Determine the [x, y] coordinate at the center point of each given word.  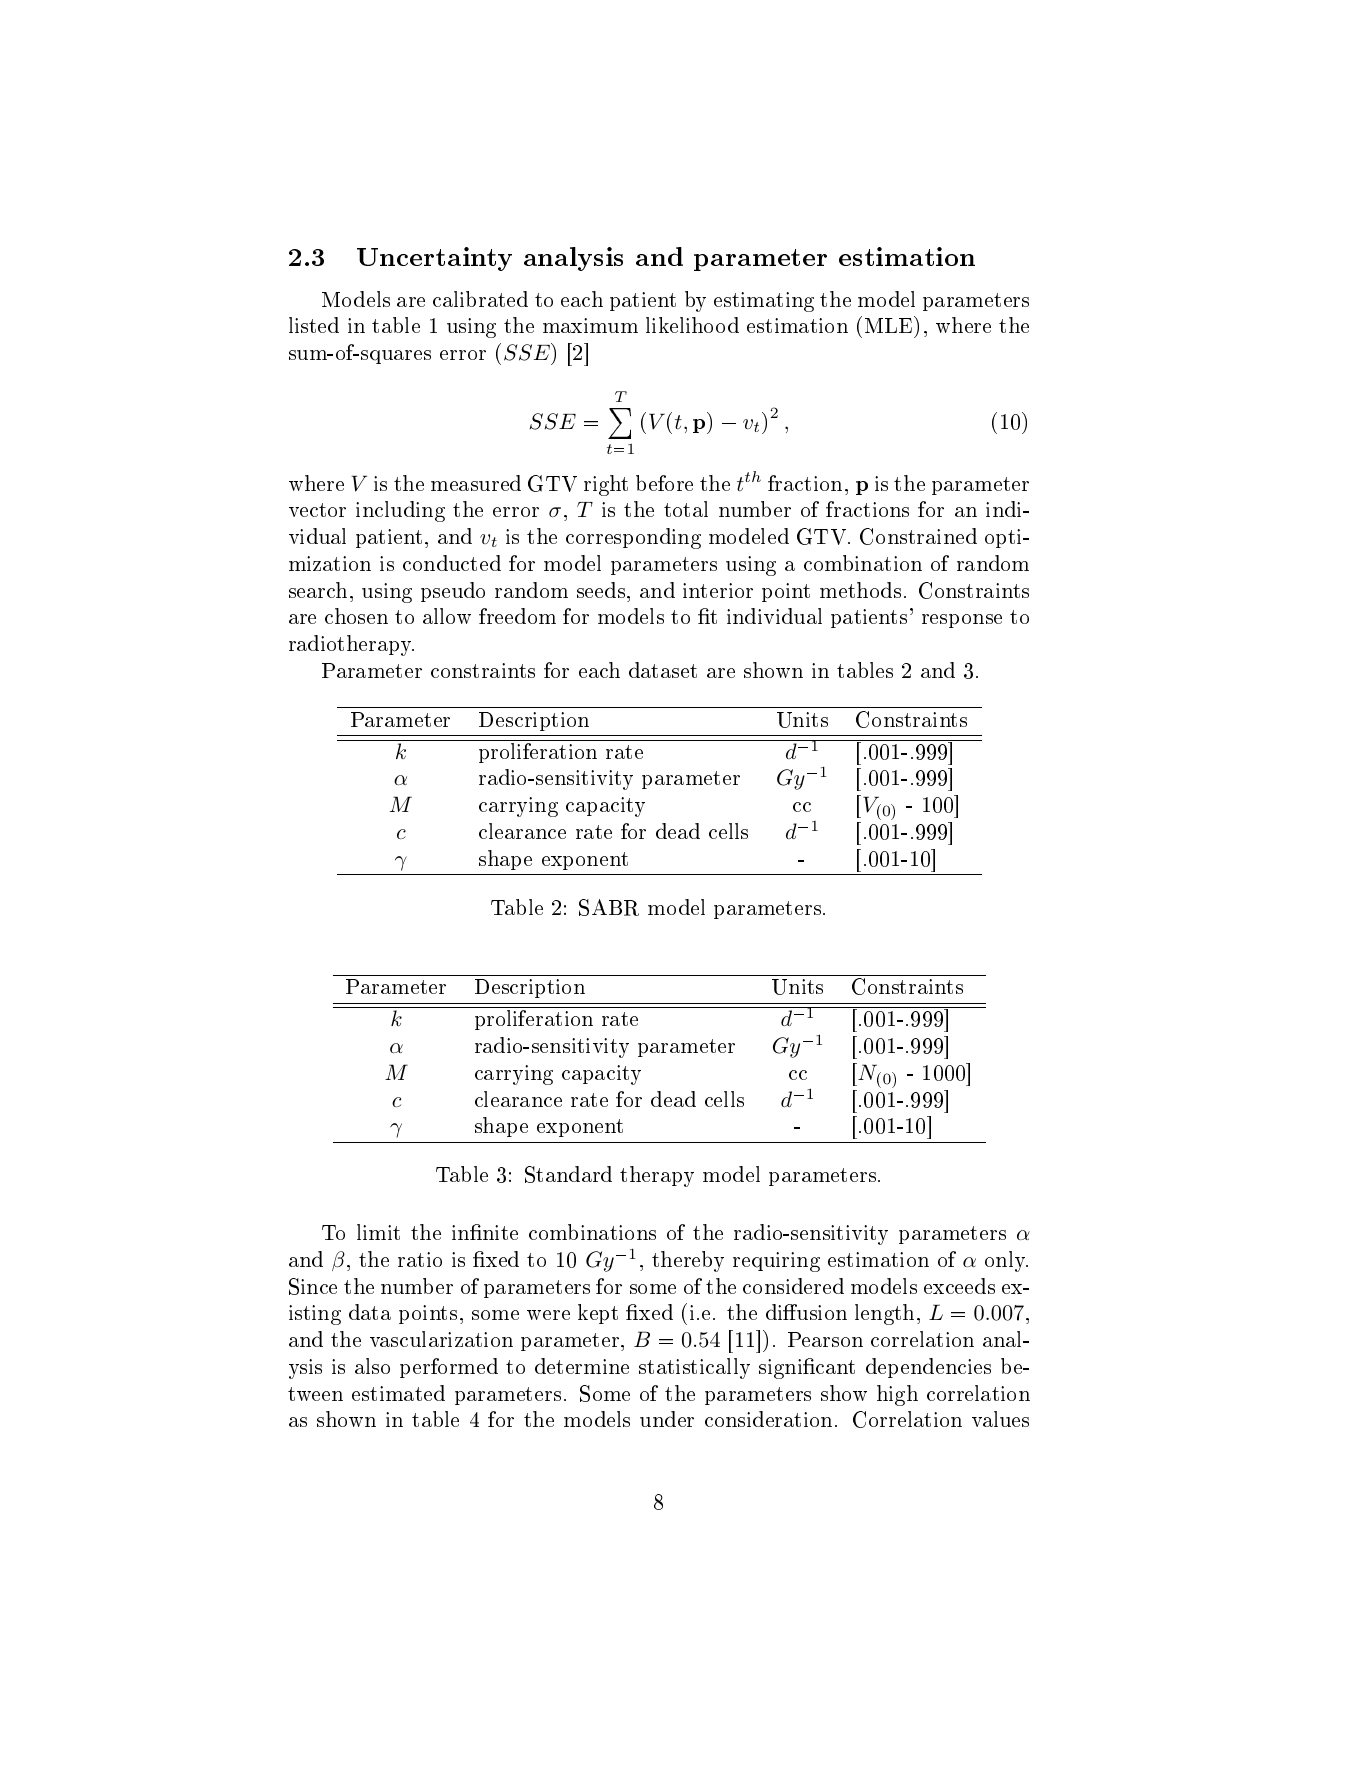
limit [378, 1232]
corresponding [633, 538]
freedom [517, 616]
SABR [609, 907]
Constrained [918, 536]
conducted [452, 563]
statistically [694, 1368]
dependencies [928, 1368]
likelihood [692, 325]
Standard [568, 1174]
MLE [890, 324]
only [1006, 1261]
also [372, 1366]
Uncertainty [434, 259]
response [962, 621]
